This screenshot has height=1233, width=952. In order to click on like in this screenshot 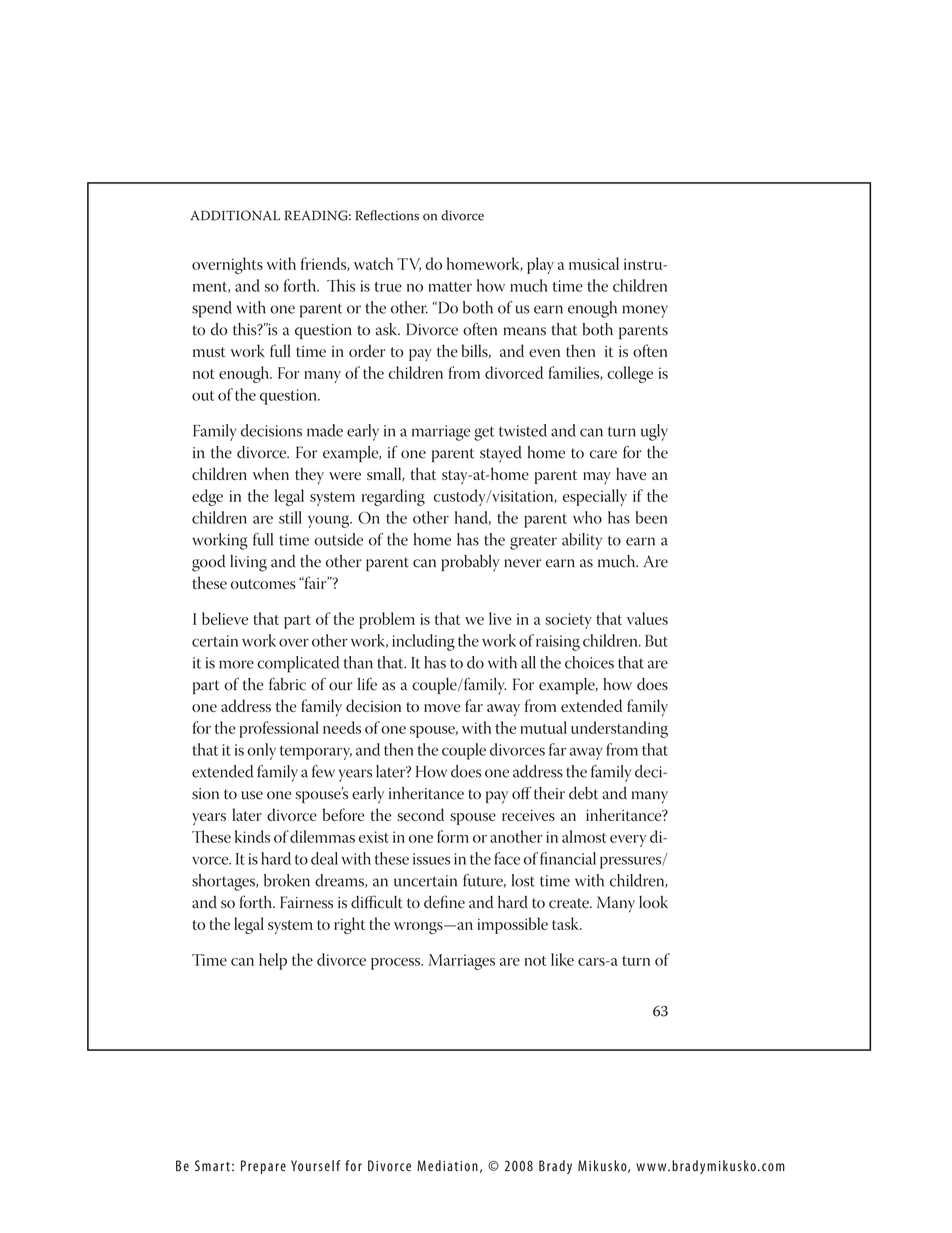, I will do `click(562, 959)`.
